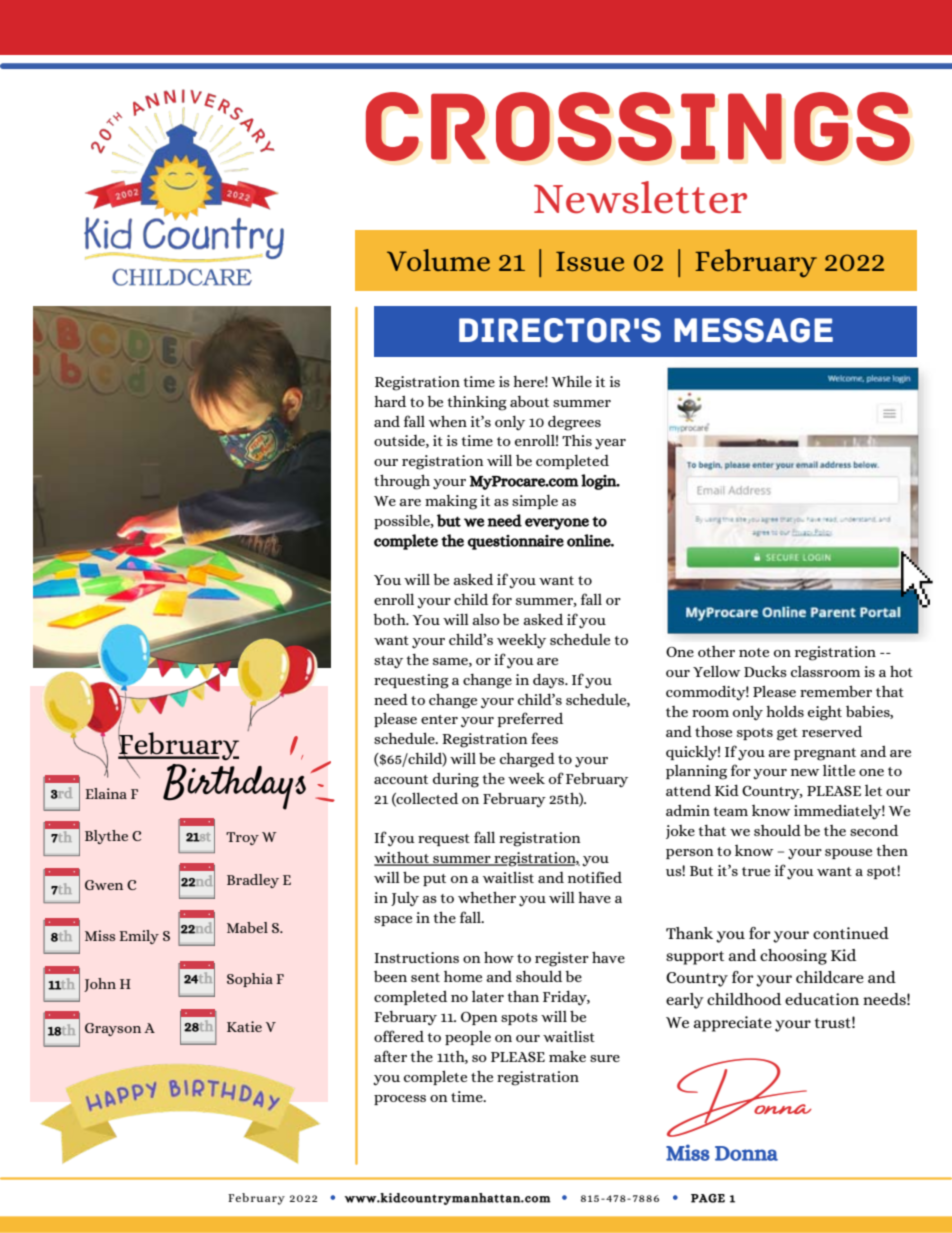  What do you see at coordinates (640, 197) in the image?
I see `Newsletter` at bounding box center [640, 197].
